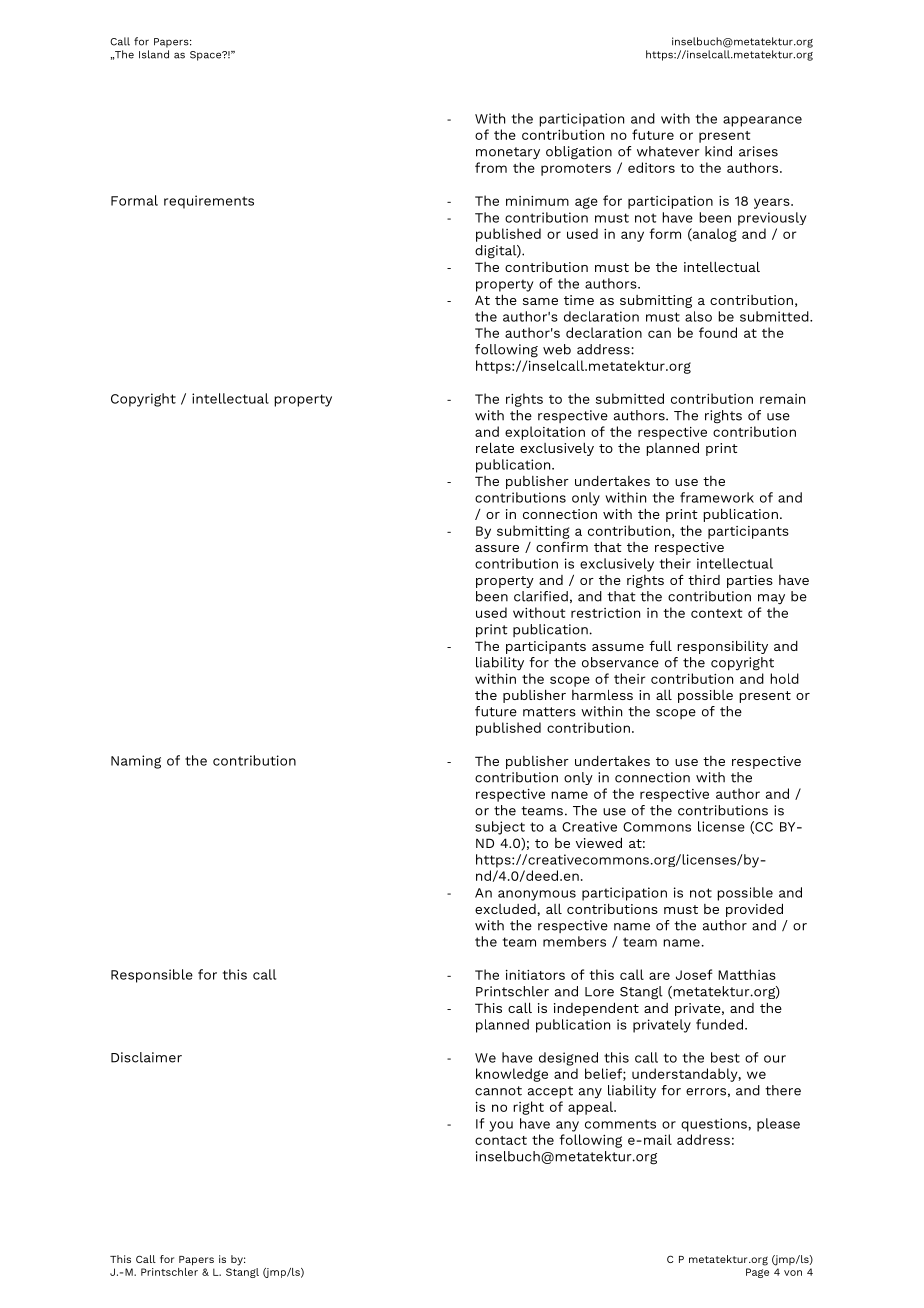 This screenshot has height=1308, width=924. Describe the element at coordinates (500, 828) in the screenshot. I see `subject` at that location.
